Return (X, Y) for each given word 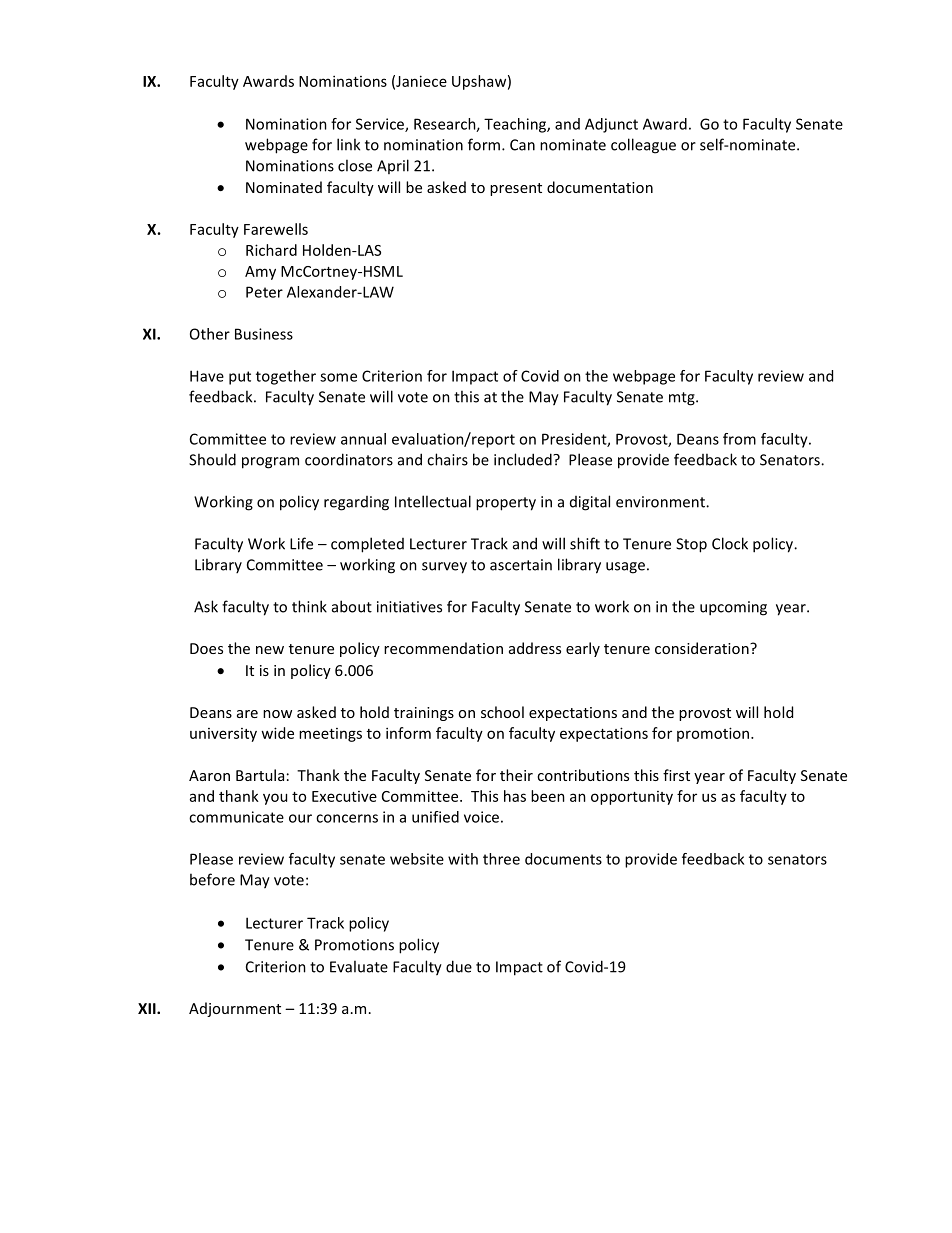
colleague (643, 146)
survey (444, 568)
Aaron (209, 775)
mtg (683, 399)
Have (207, 376)
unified (435, 817)
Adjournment (235, 1009)
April (393, 166)
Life (301, 543)
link (348, 144)
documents (563, 859)
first (676, 775)
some (338, 377)
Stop (691, 545)
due (459, 966)
